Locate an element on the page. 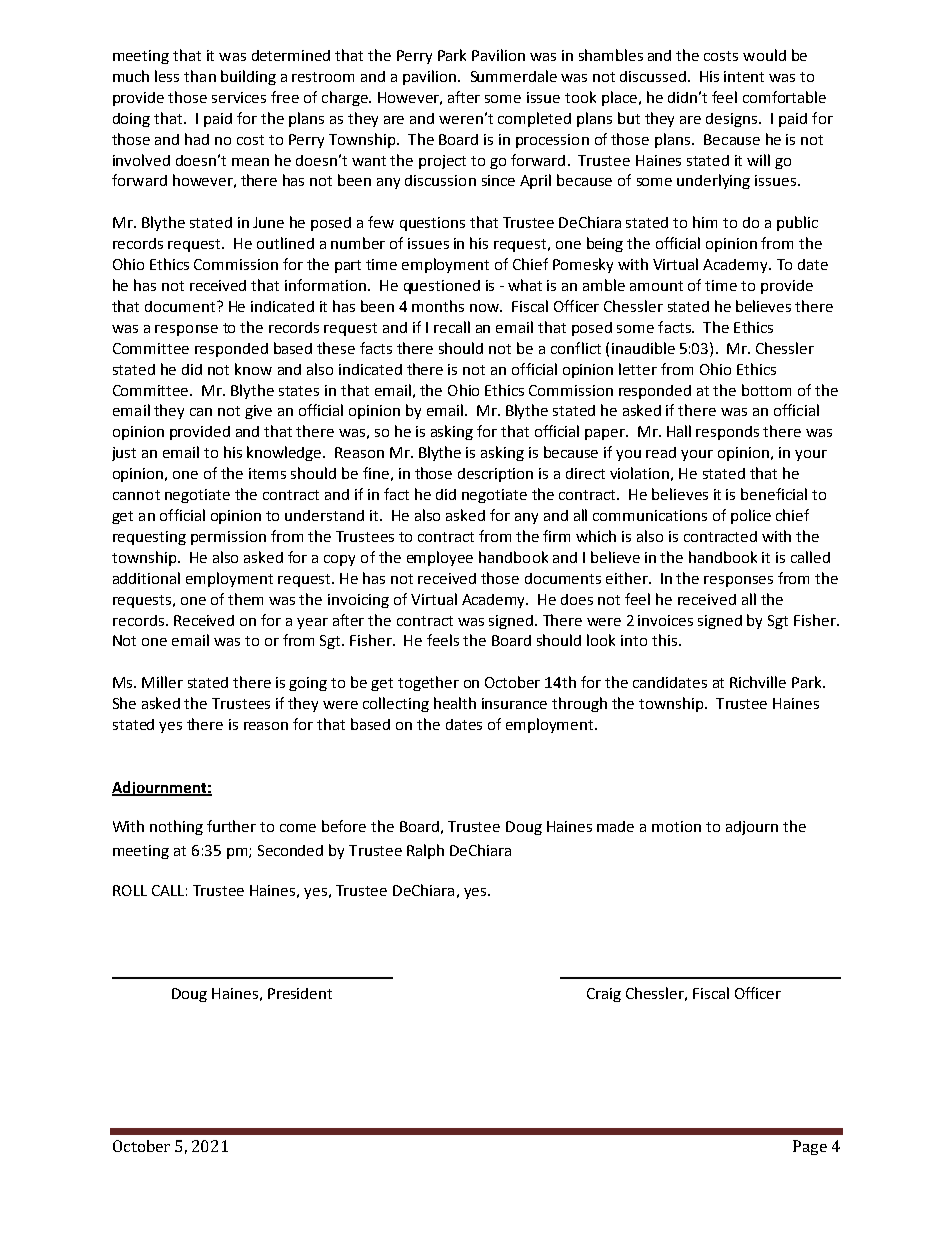 This image has width=952, height=1233. than is located at coordinates (200, 76).
